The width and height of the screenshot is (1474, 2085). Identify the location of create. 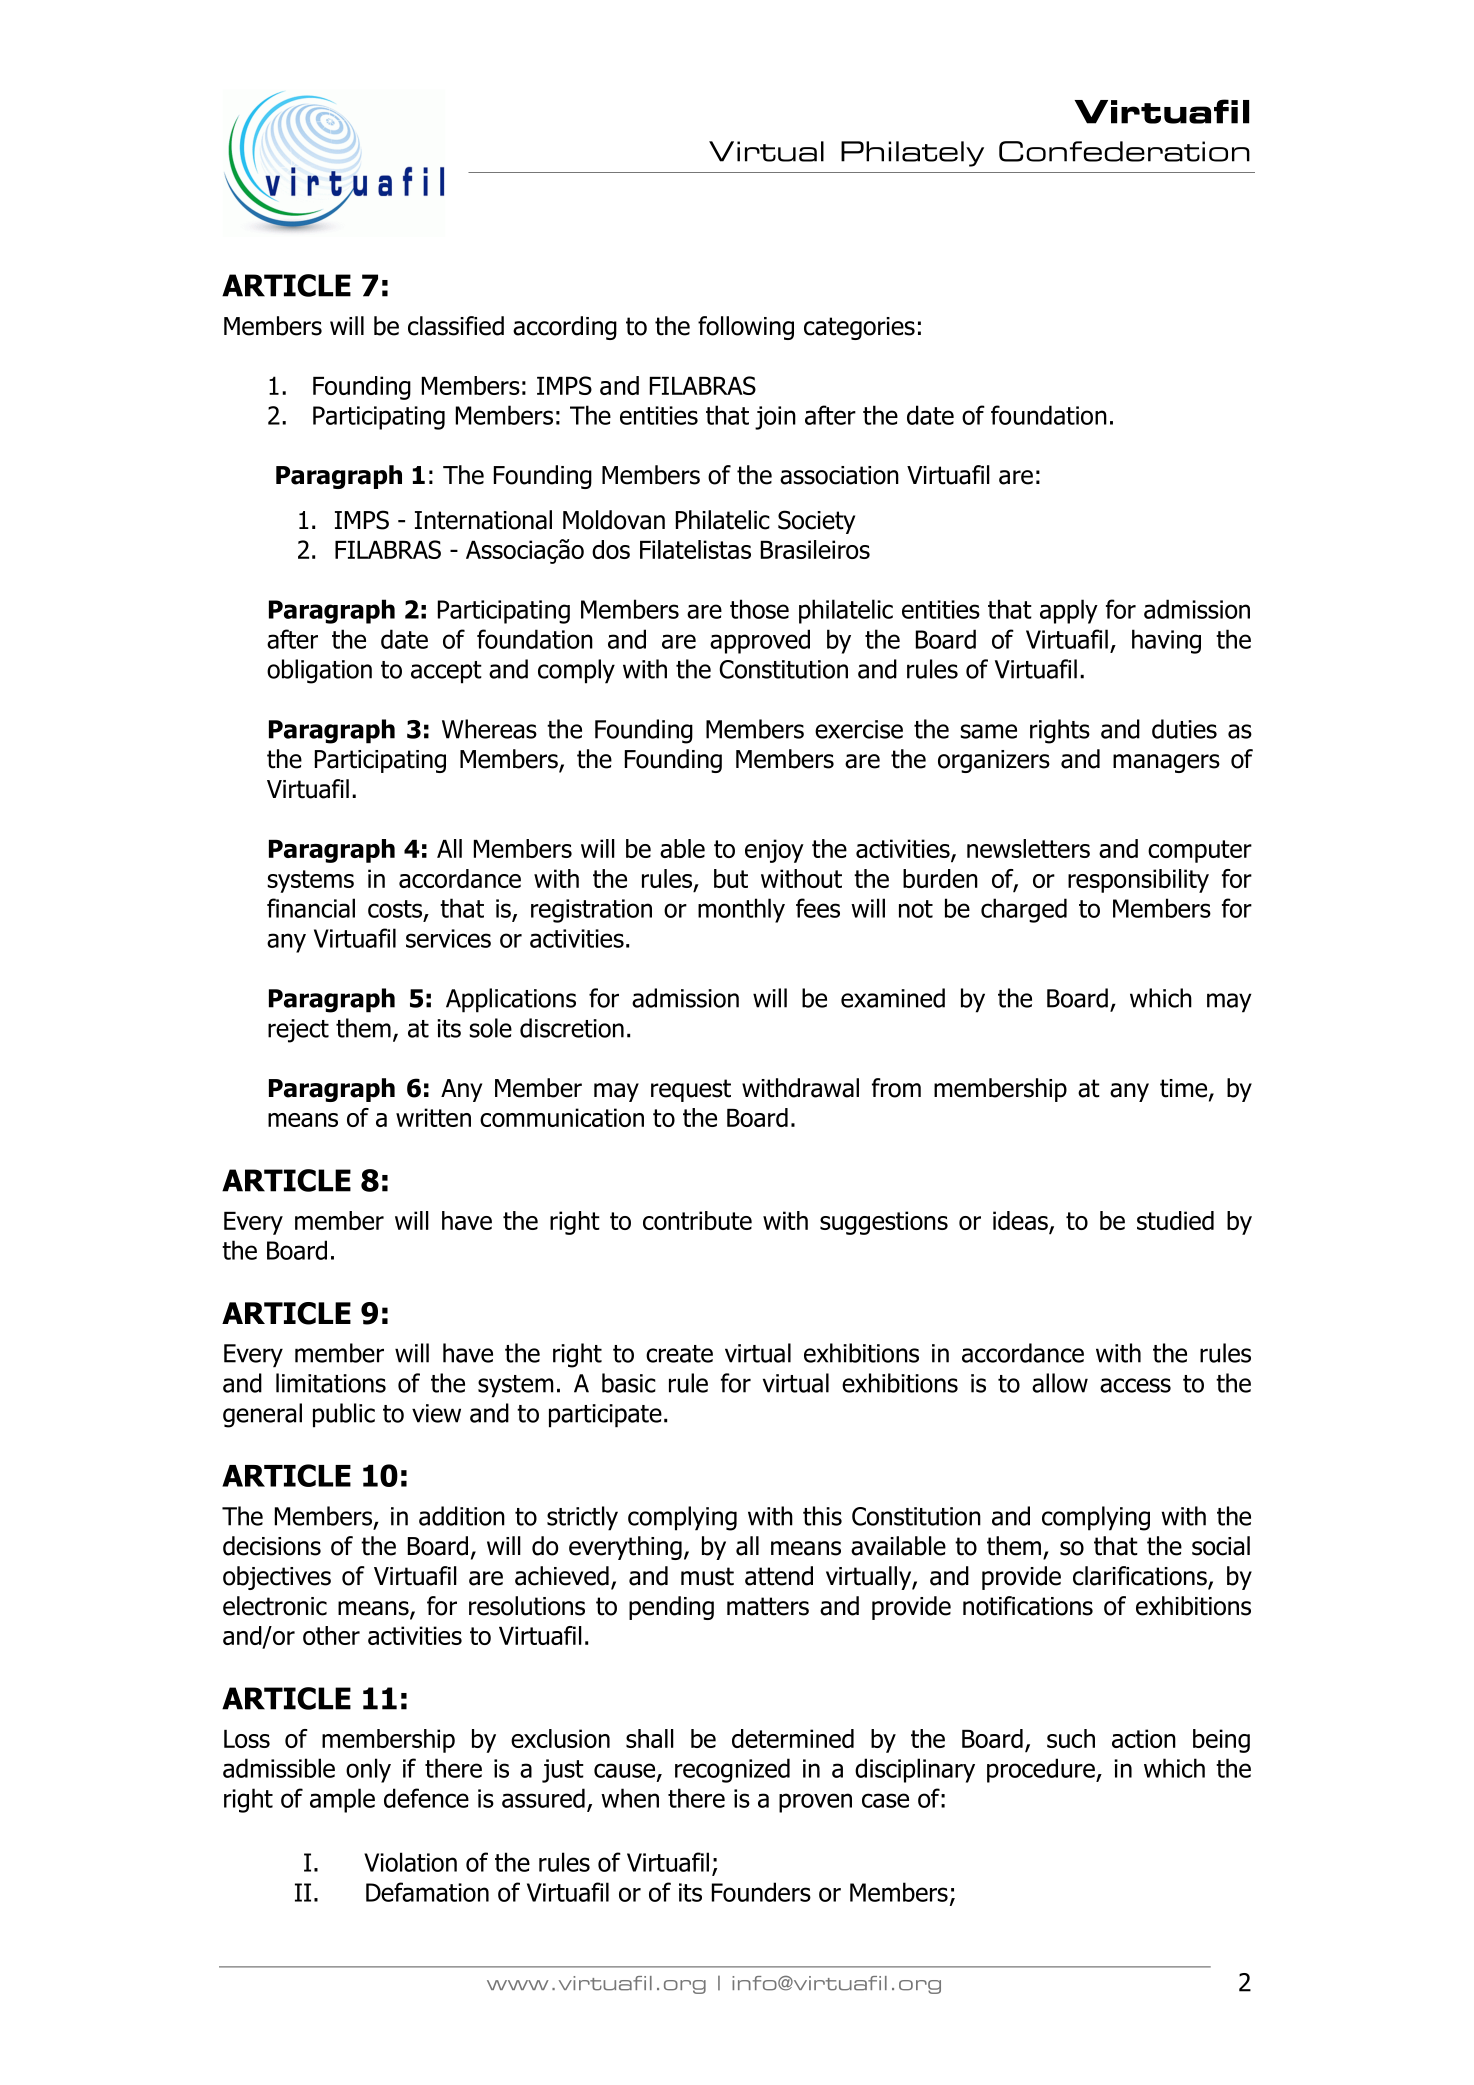
(679, 1354).
